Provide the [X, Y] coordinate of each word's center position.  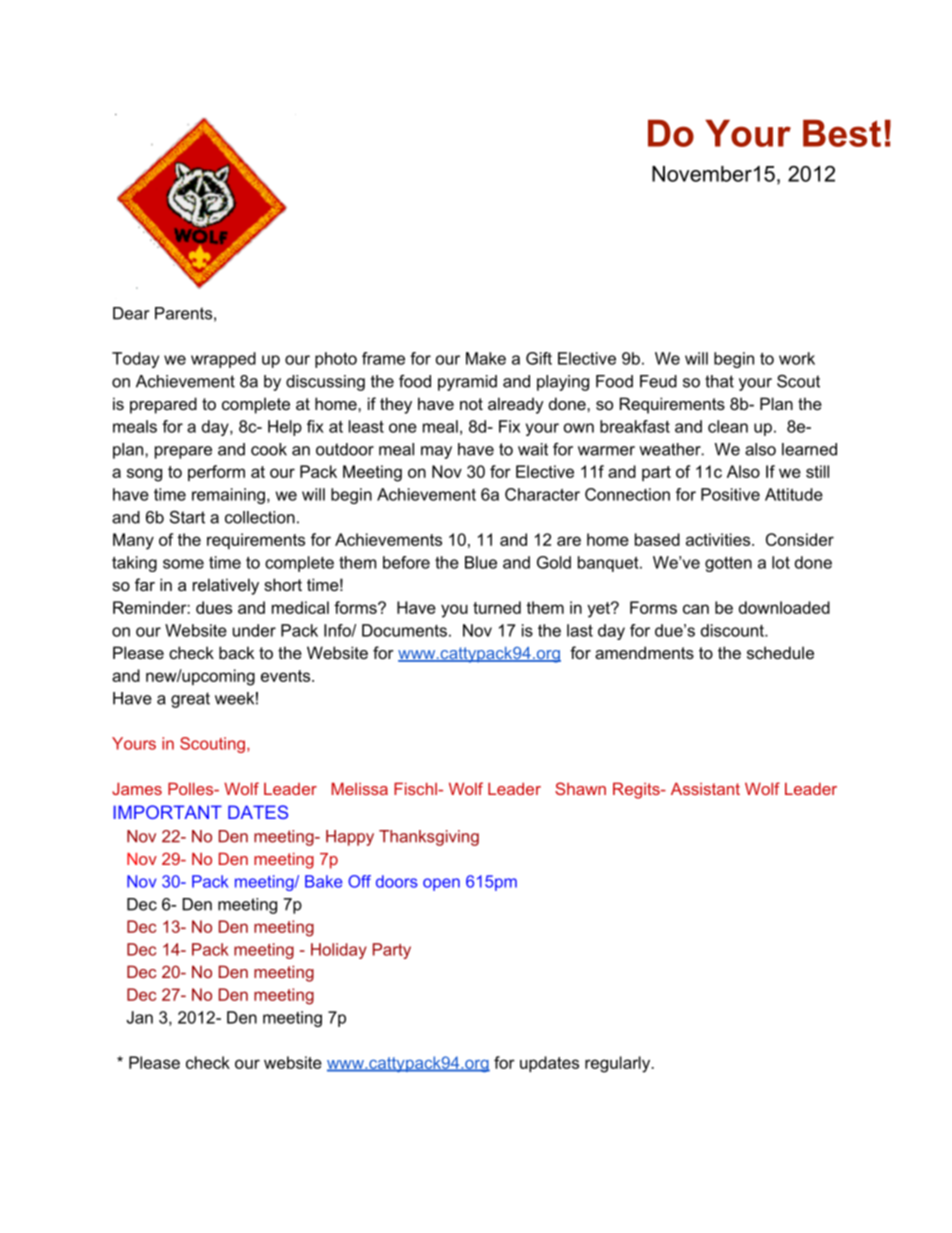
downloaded [784, 607]
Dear [131, 313]
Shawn [580, 788]
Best [842, 133]
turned [497, 607]
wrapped [223, 360]
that [719, 381]
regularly [619, 1064]
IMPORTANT [168, 812]
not [471, 404]
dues [214, 607]
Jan [139, 1017]
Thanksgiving [429, 838]
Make [486, 358]
